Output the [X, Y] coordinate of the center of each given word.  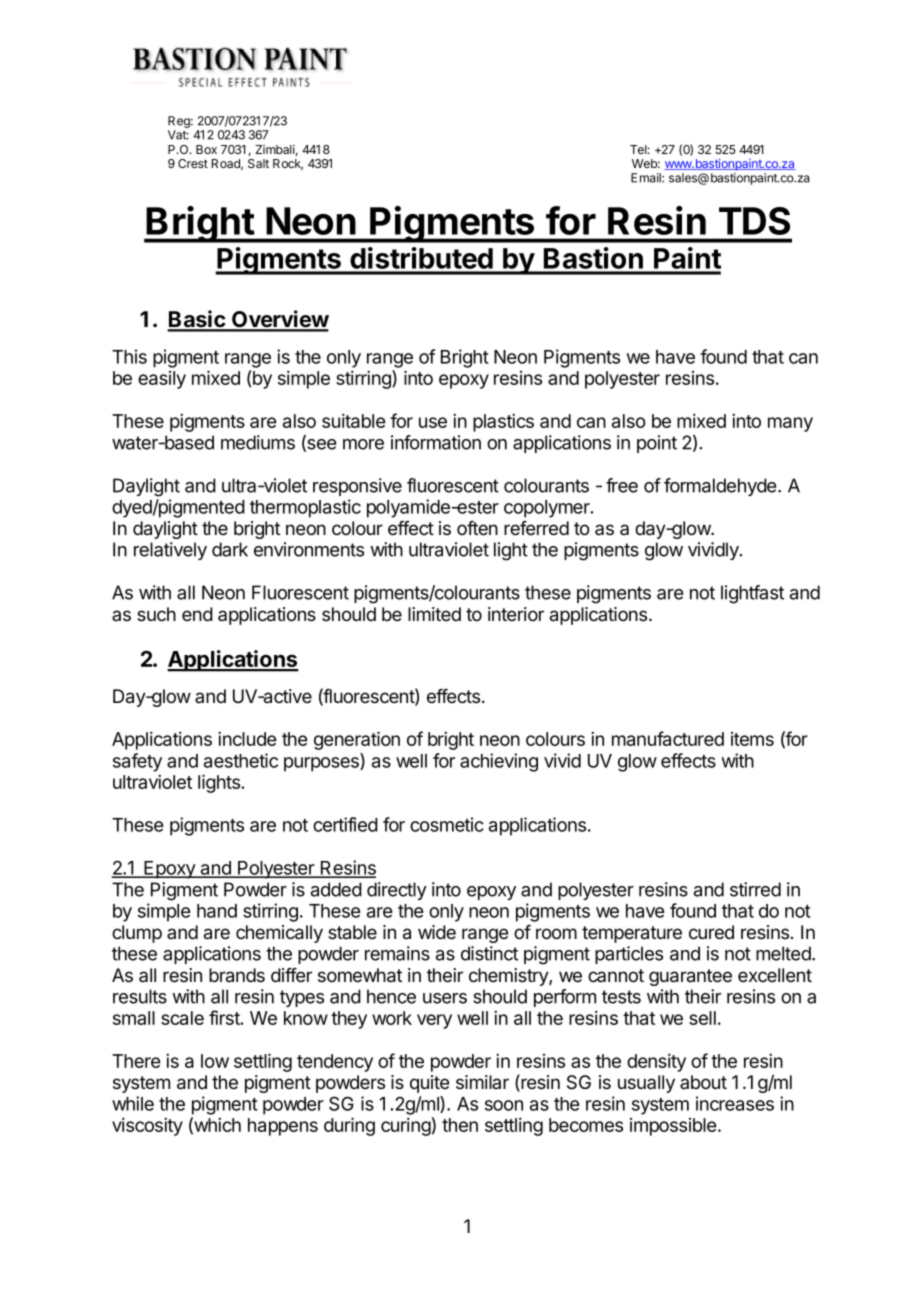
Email [647, 178]
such [156, 614]
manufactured [668, 738]
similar [482, 1082]
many [790, 424]
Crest [193, 163]
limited [434, 614]
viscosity [147, 1127]
